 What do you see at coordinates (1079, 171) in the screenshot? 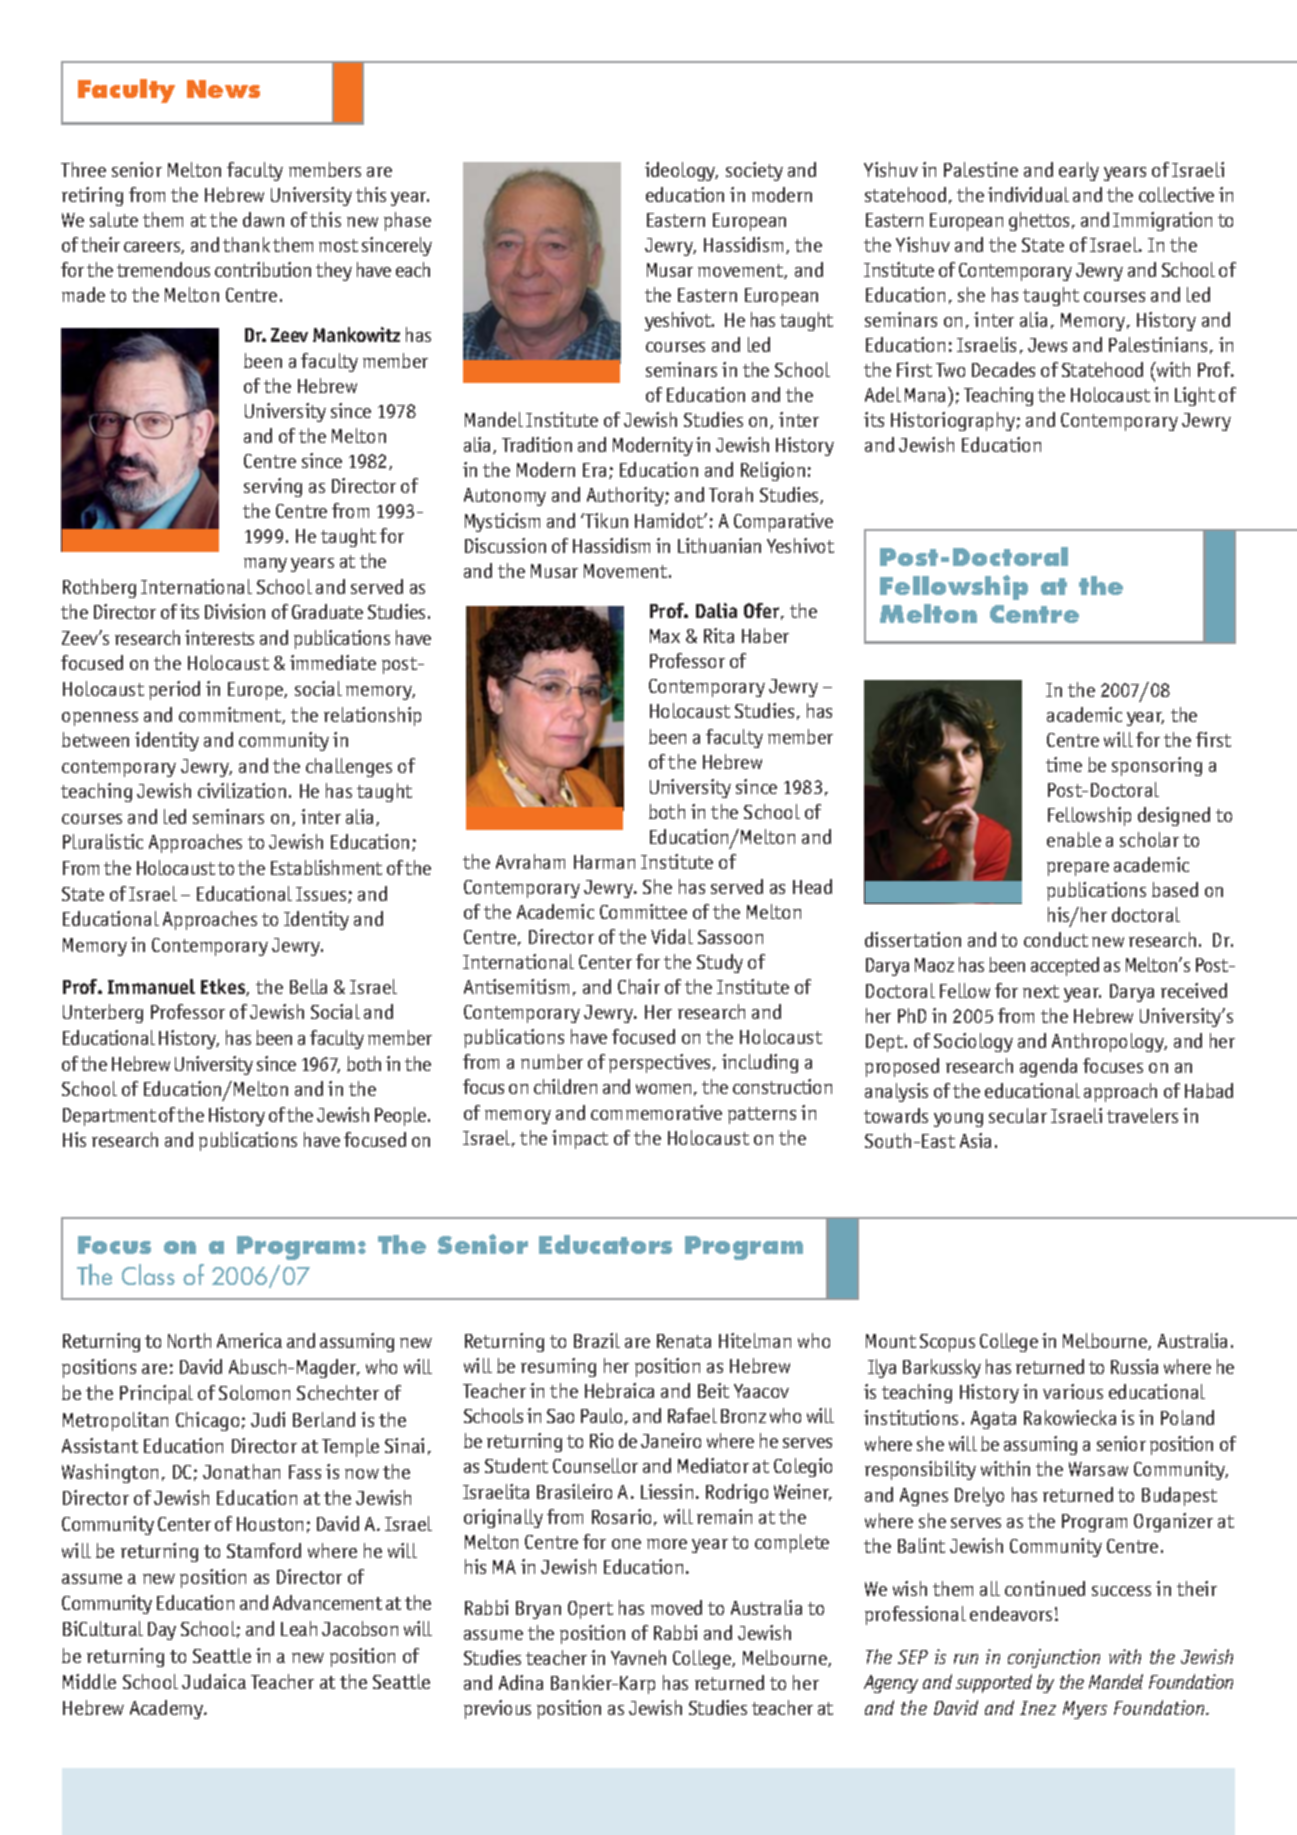
I see `early` at bounding box center [1079, 171].
